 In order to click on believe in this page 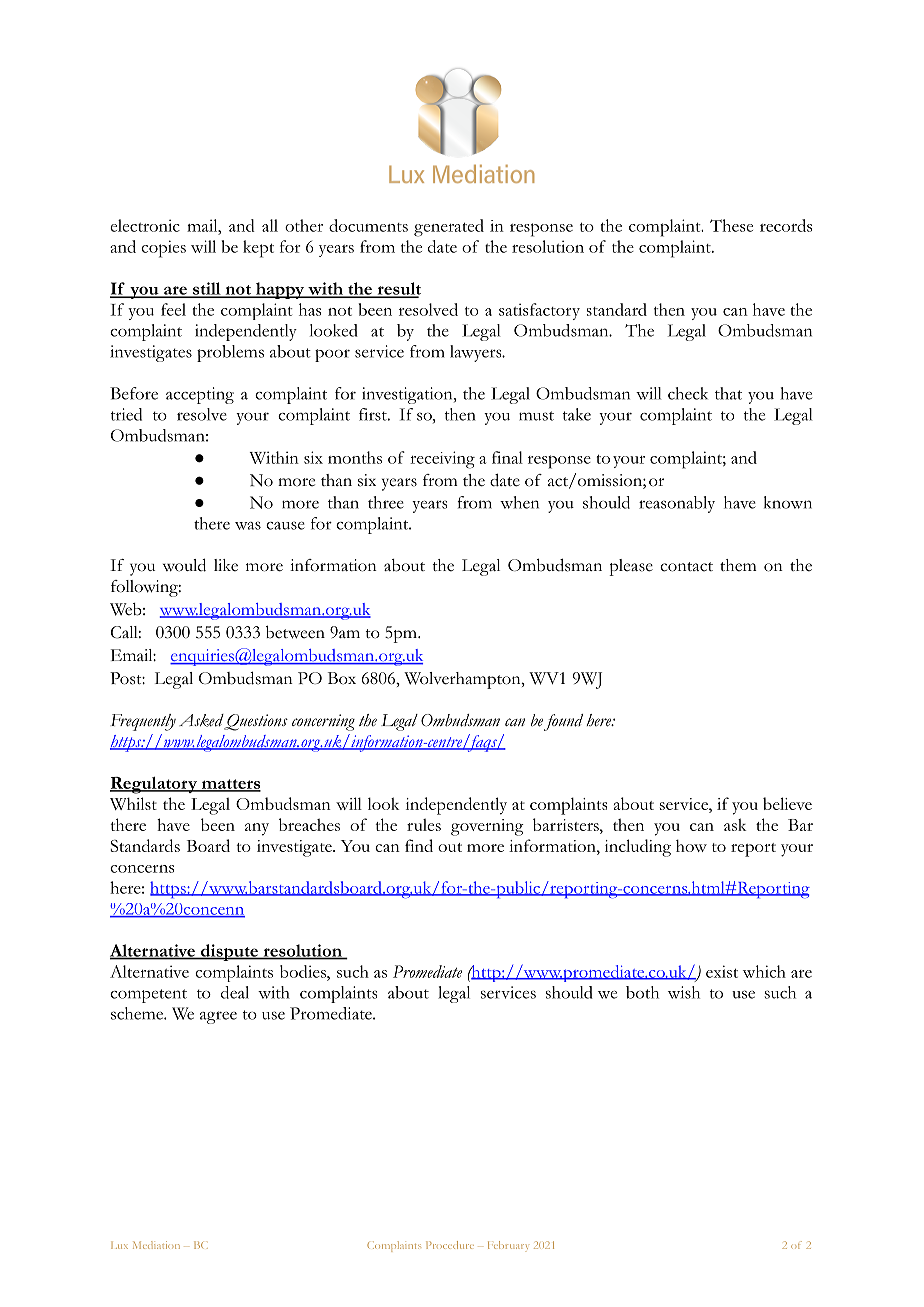, I will do `click(787, 803)`.
